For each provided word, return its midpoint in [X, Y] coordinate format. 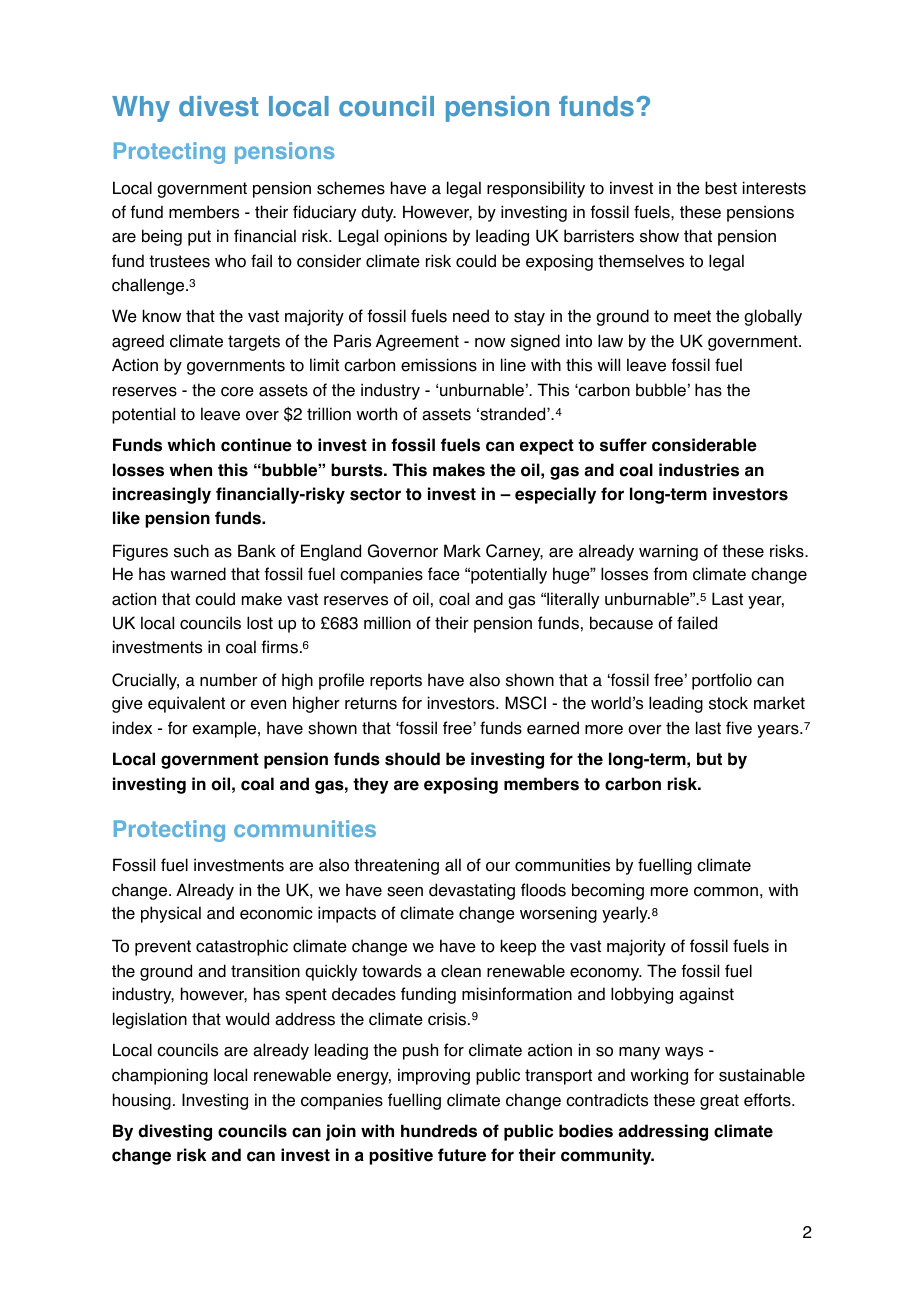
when [190, 470]
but [709, 758]
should [412, 759]
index [132, 728]
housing [142, 1101]
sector [375, 494]
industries [699, 470]
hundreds [439, 1131]
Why [141, 109]
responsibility [536, 189]
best [721, 188]
